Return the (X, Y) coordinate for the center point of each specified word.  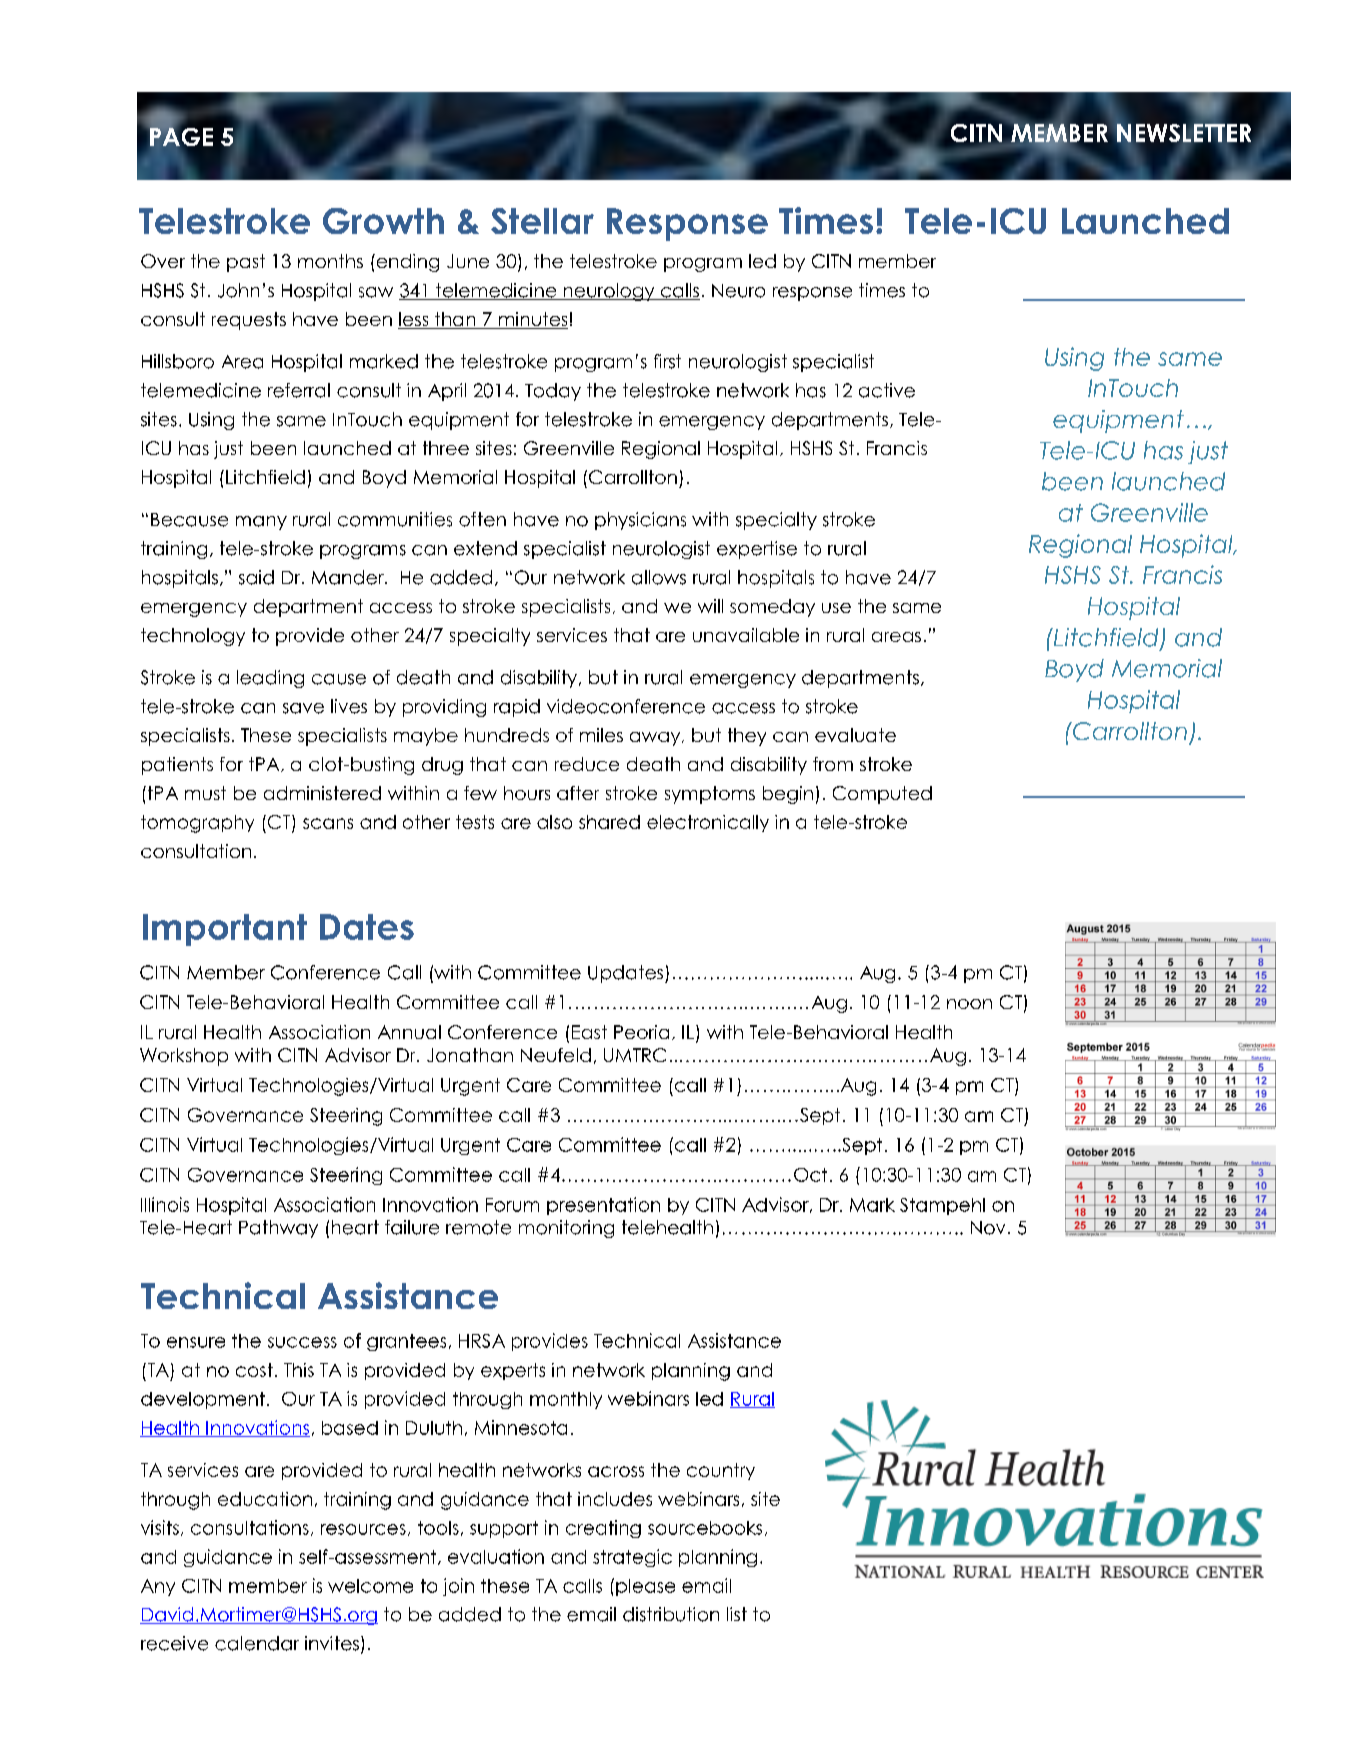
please (645, 1587)
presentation (603, 1206)
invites (332, 1643)
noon (969, 1004)
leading (270, 679)
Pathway (278, 1229)
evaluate (855, 735)
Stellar (542, 221)
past (246, 263)
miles (601, 735)
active (887, 390)
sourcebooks (705, 1528)
